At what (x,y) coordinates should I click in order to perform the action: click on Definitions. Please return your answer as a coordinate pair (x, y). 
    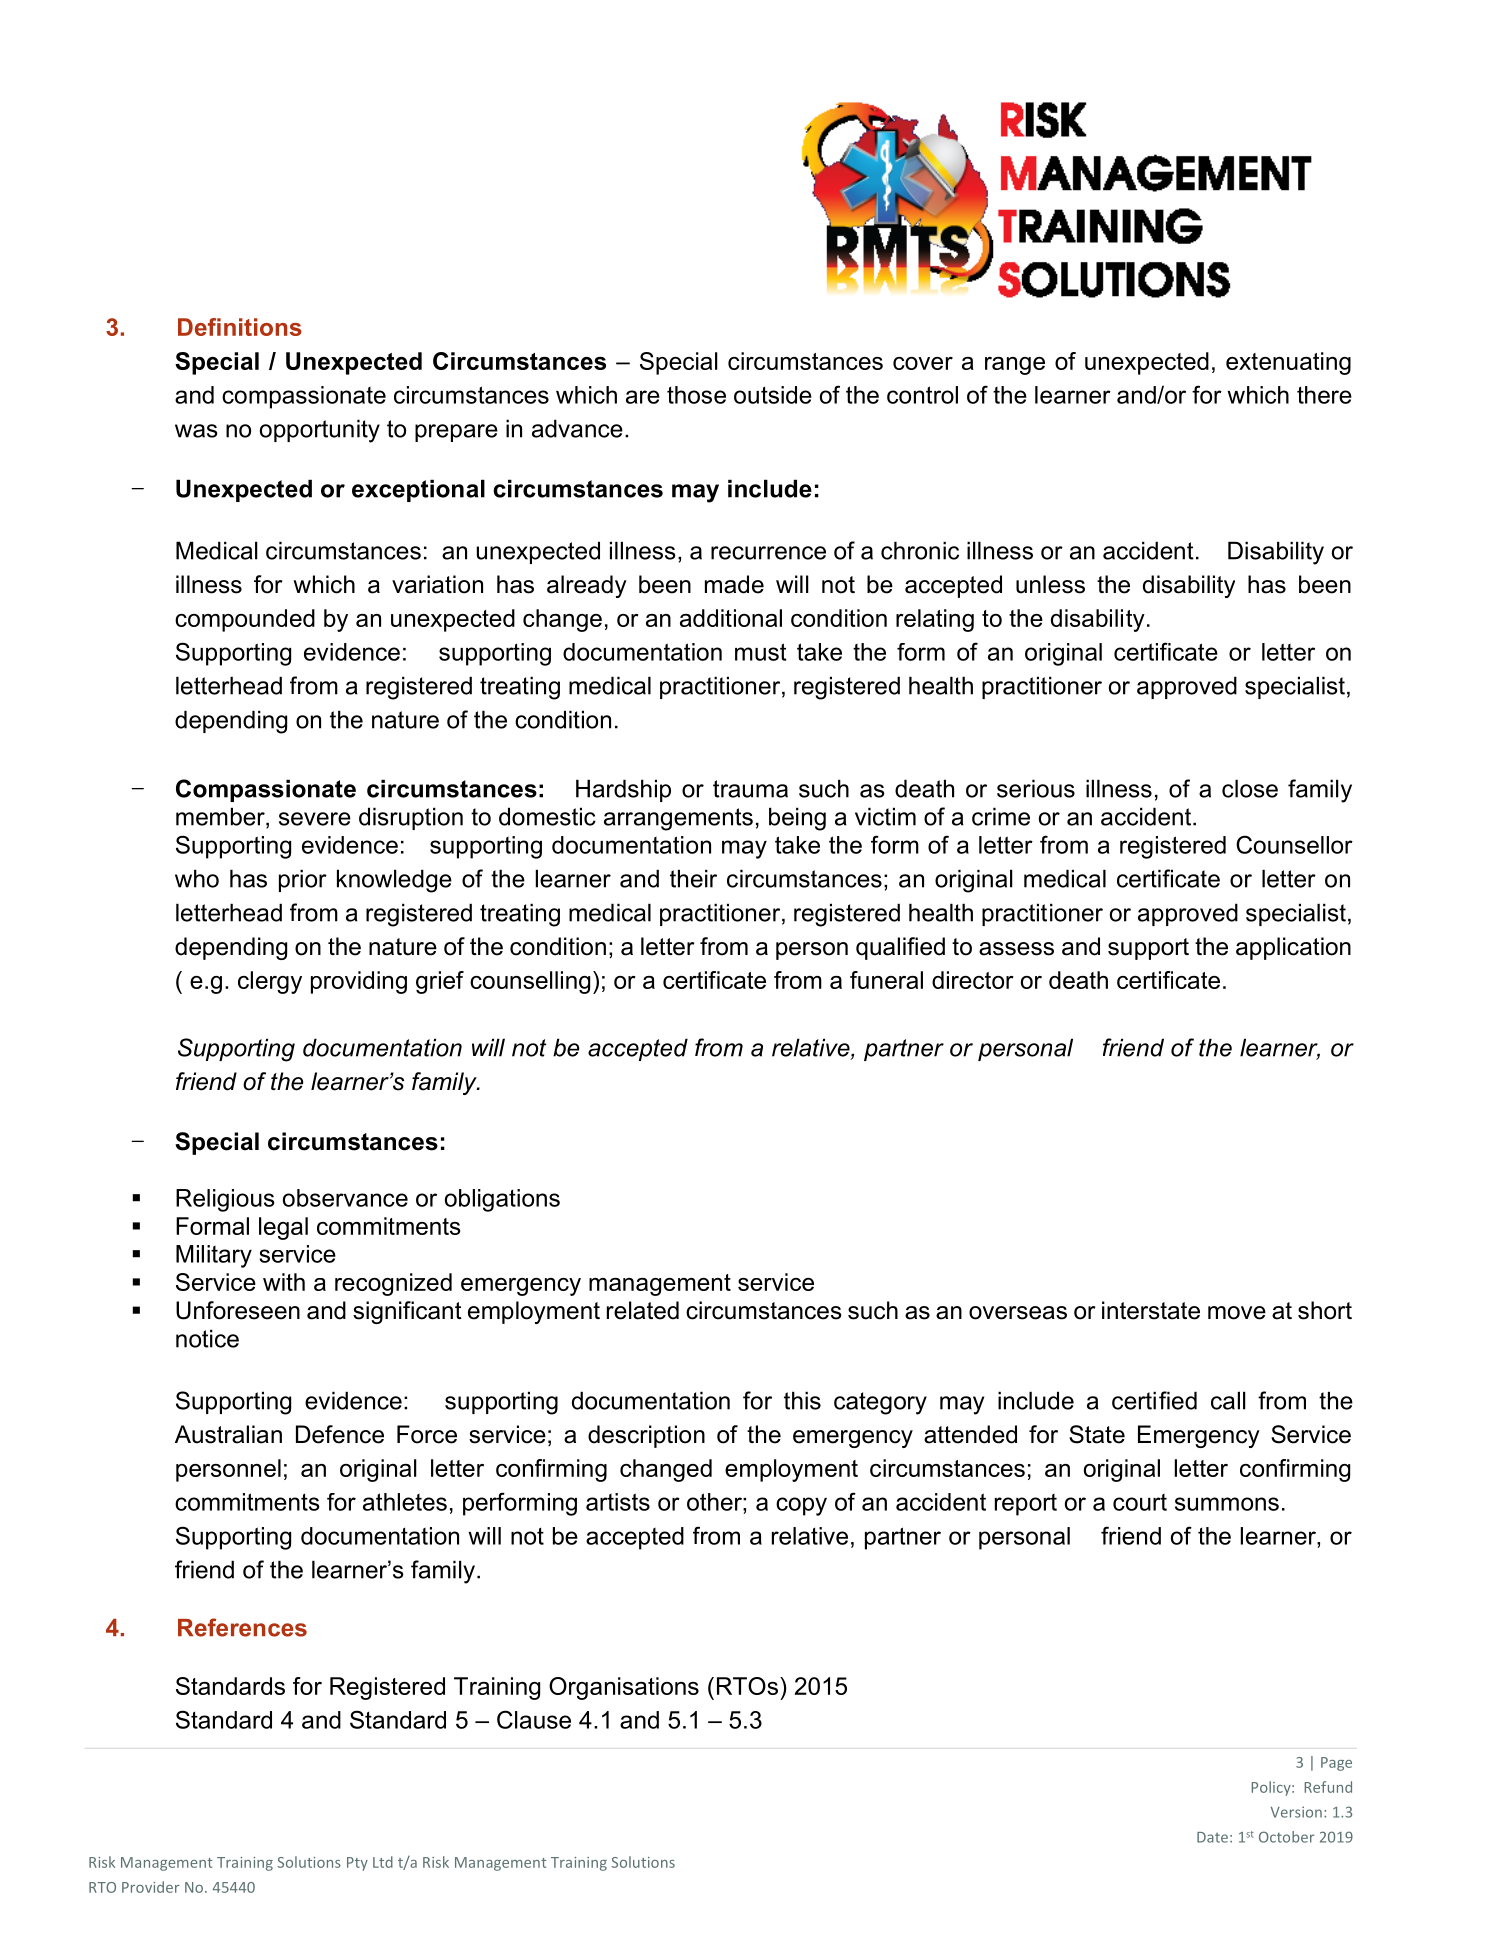
    Looking at the image, I should click on (240, 327).
